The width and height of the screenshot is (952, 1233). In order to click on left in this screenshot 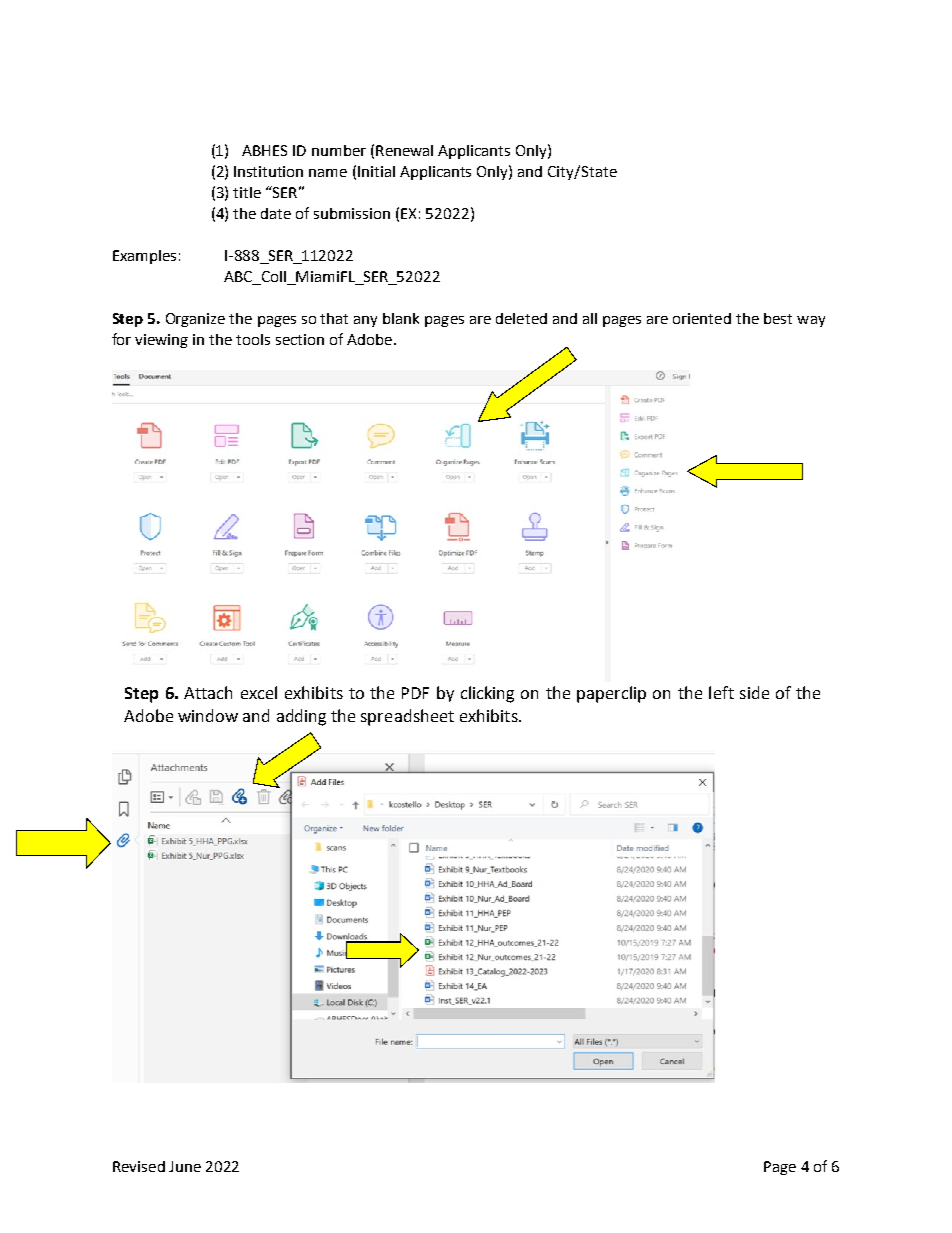, I will do `click(721, 692)`.
